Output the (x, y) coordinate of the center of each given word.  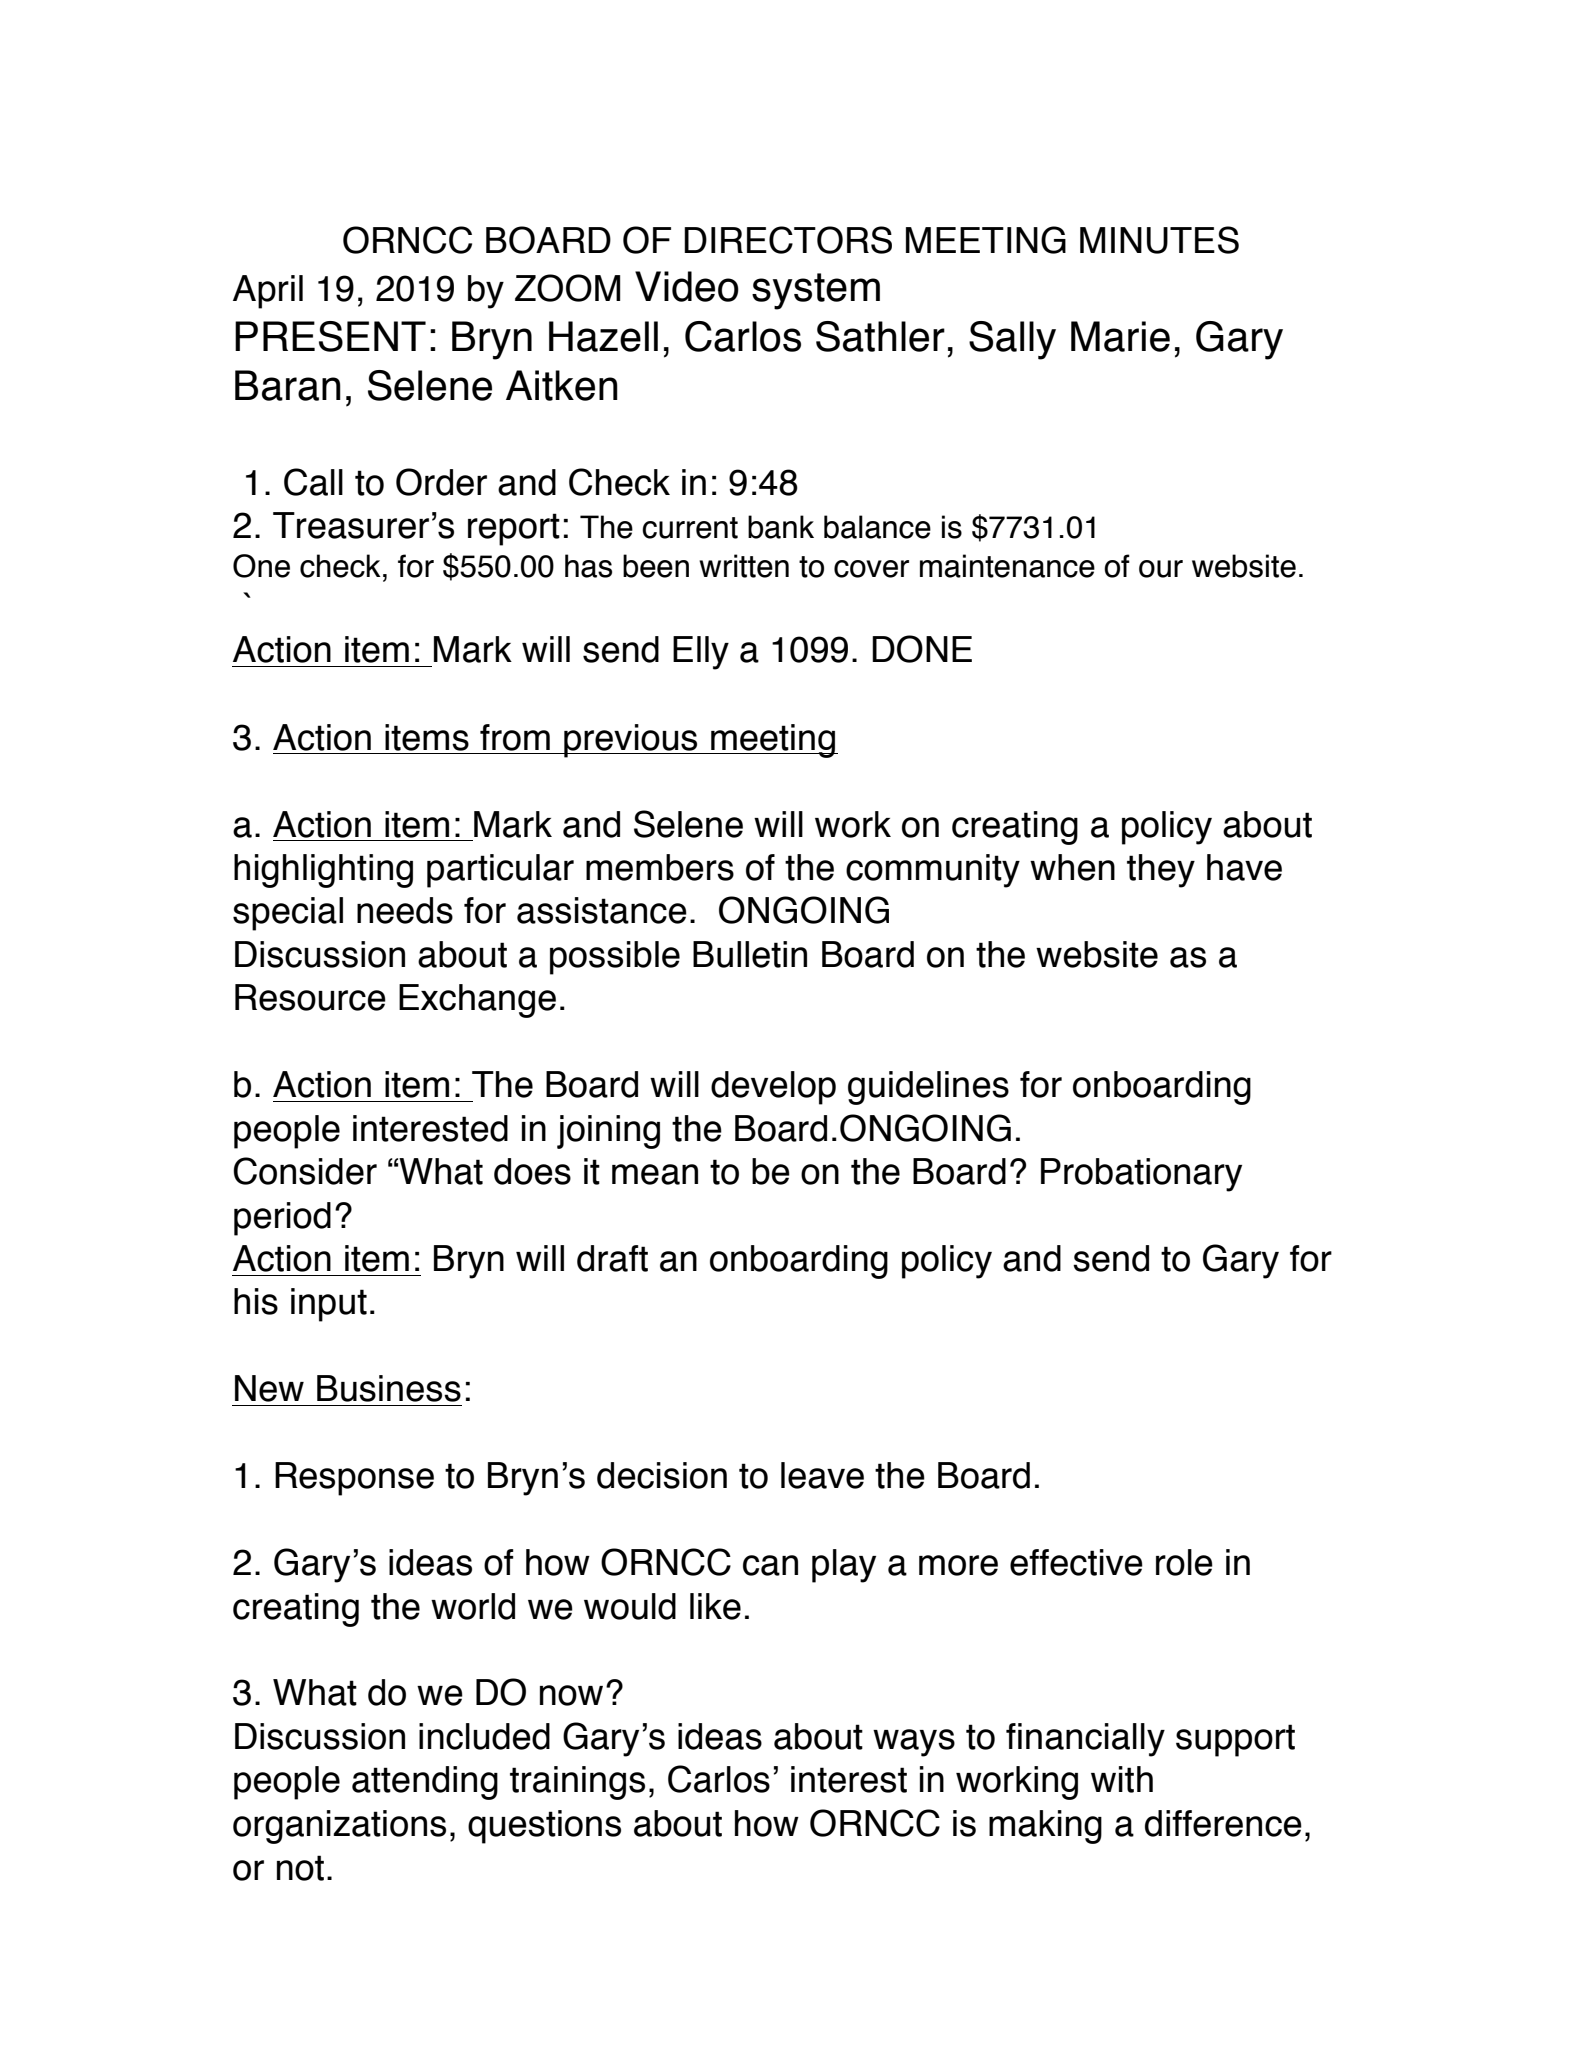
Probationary (1141, 1175)
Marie (1120, 336)
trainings (577, 1783)
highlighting (323, 871)
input (329, 1305)
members (660, 867)
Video (687, 286)
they (1161, 871)
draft (612, 1258)
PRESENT (330, 336)
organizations (339, 1827)
